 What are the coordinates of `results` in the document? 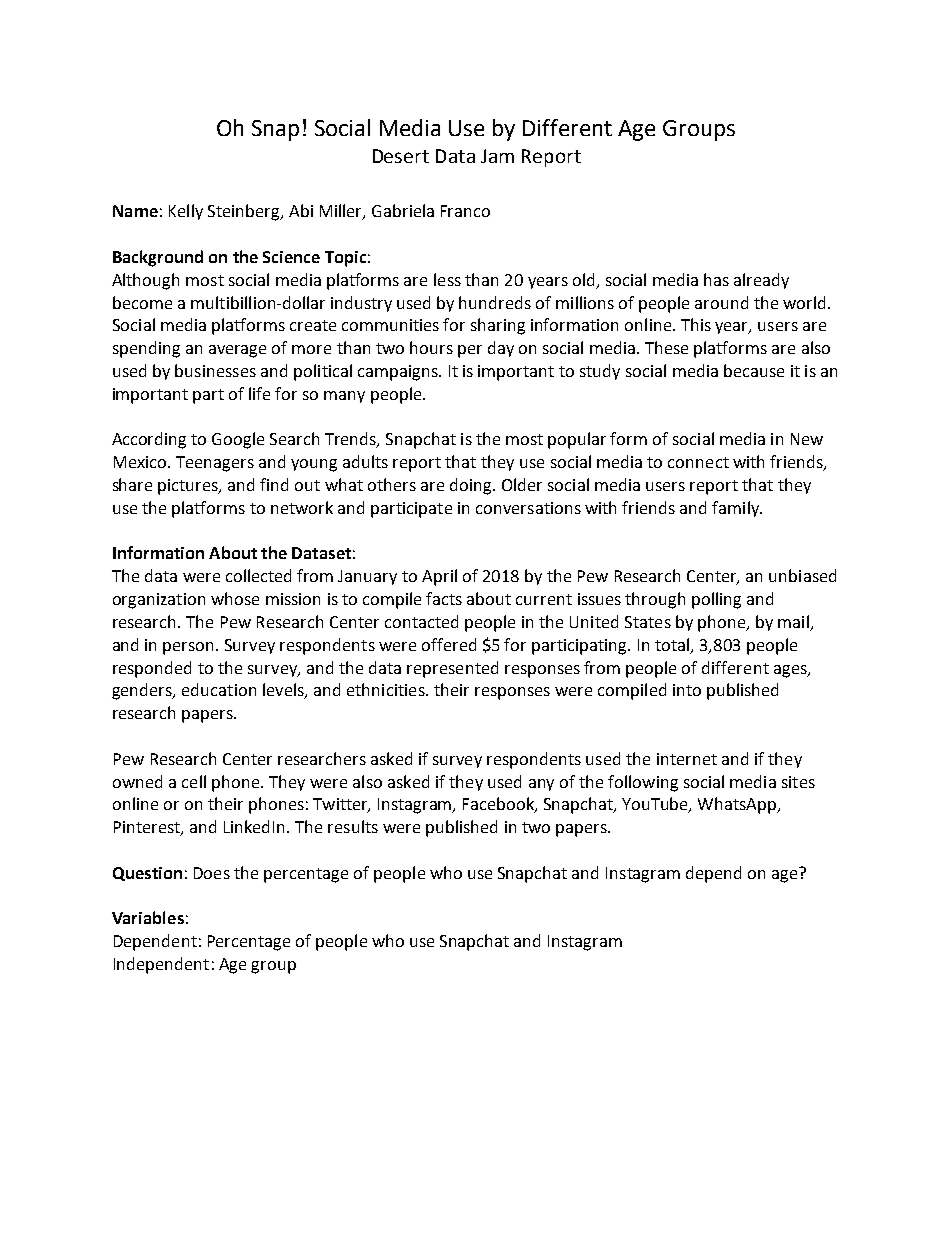 It's located at (353, 826).
